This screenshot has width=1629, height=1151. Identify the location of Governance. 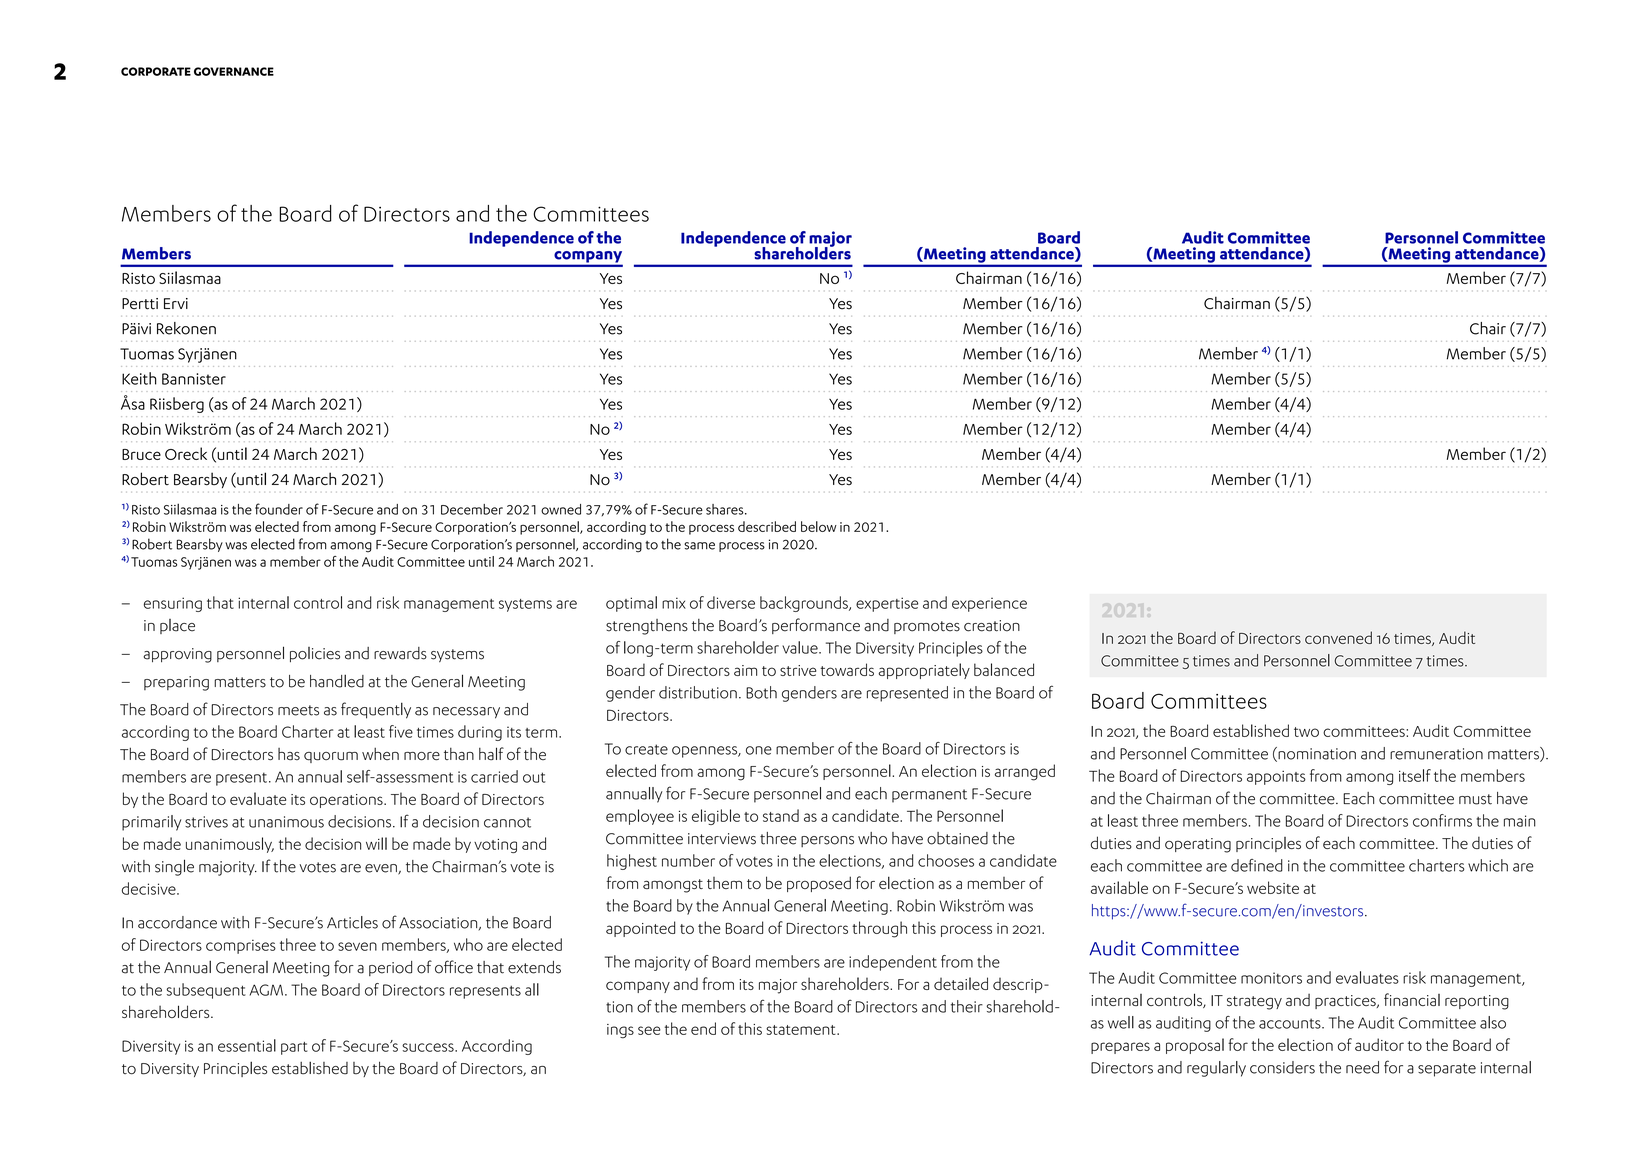
(234, 71).
